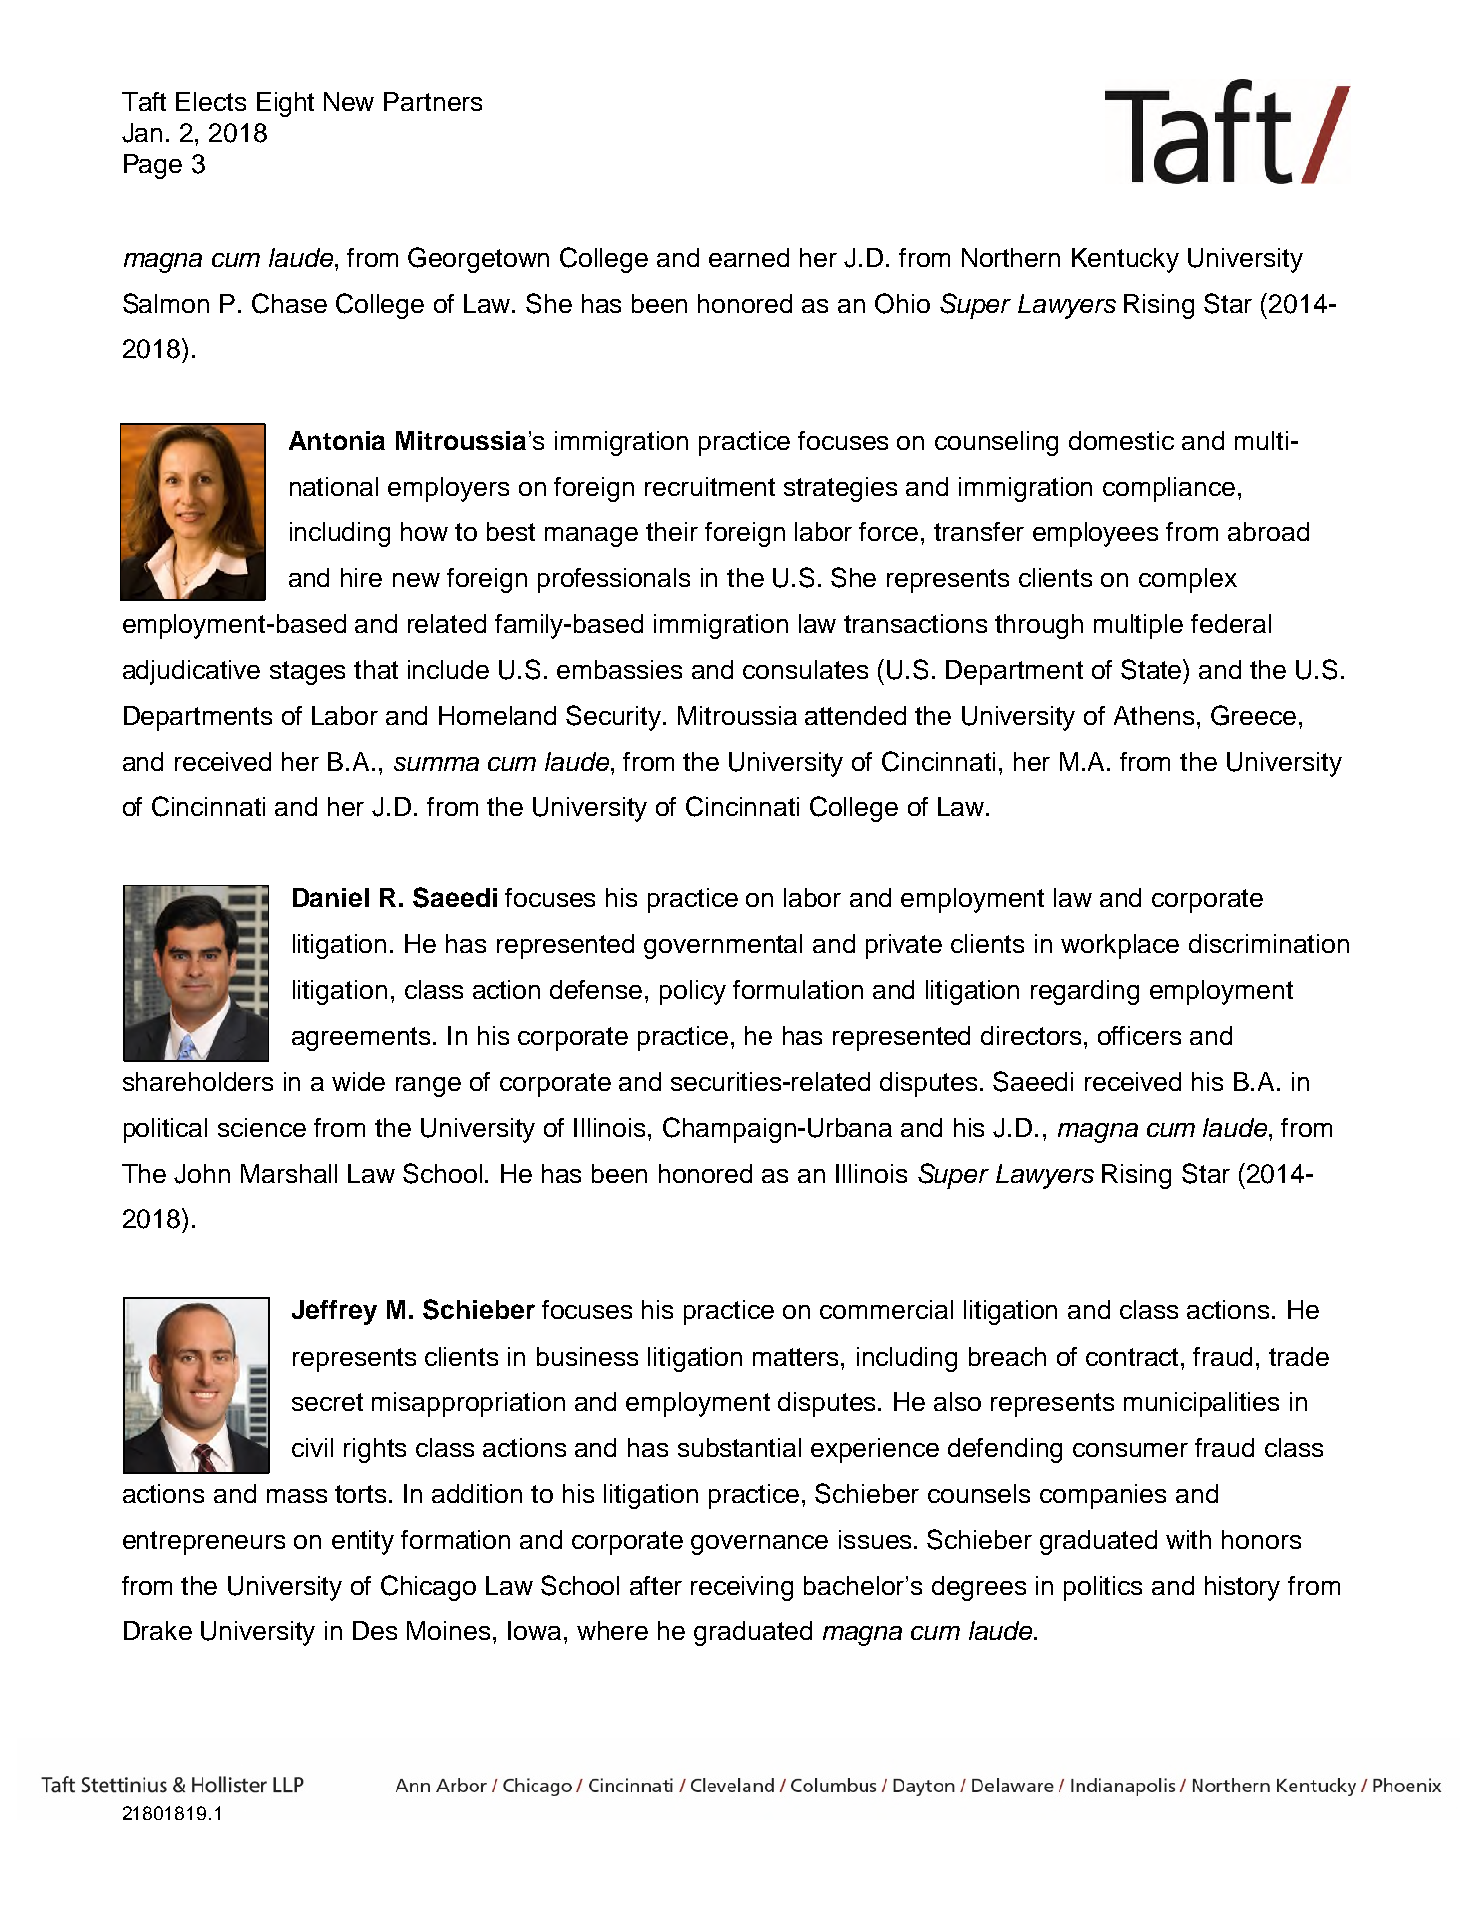 Image resolution: width=1477 pixels, height=1911 pixels. I want to click on Daniel, so click(331, 897).
